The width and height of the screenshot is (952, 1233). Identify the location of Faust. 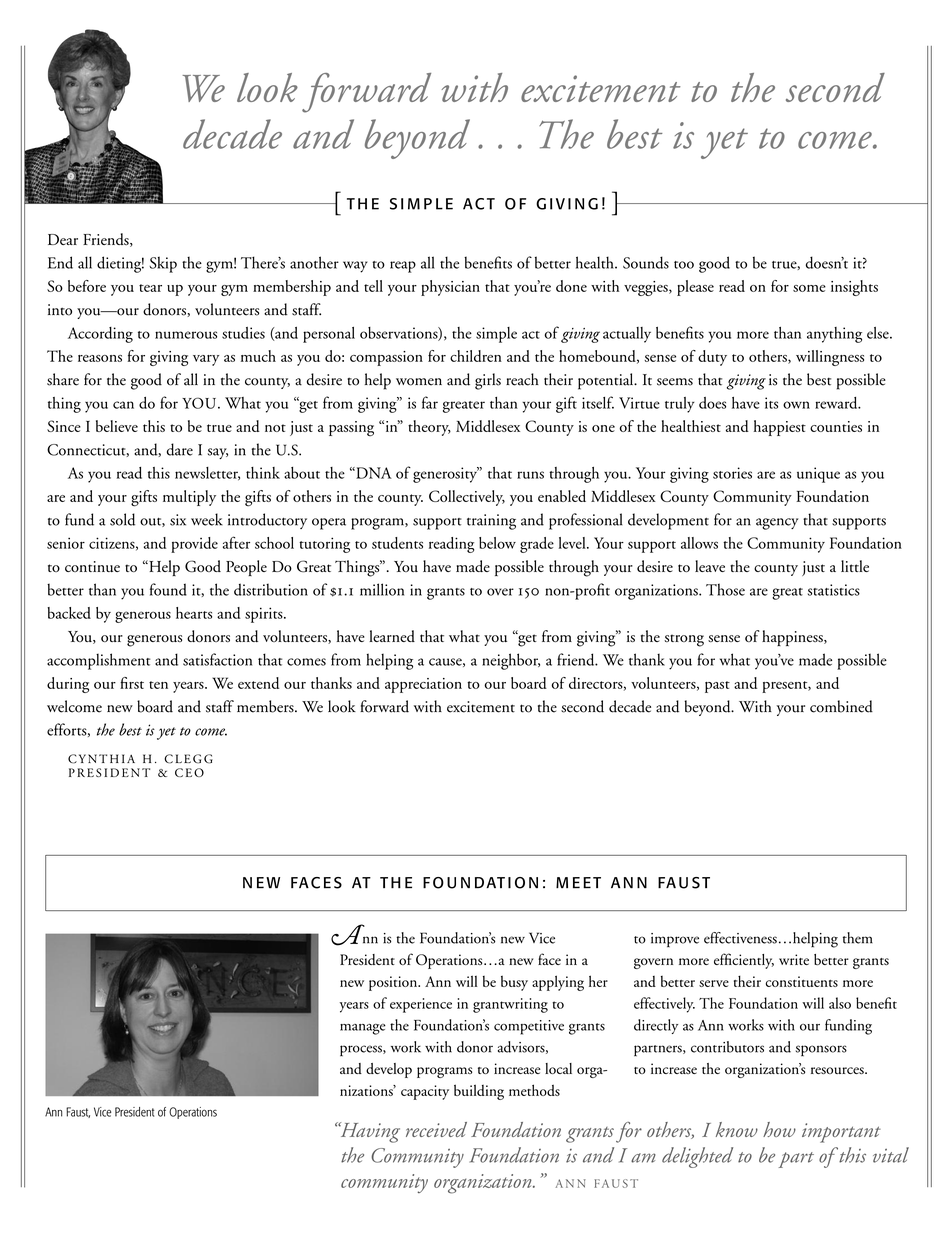
(78, 1112).
